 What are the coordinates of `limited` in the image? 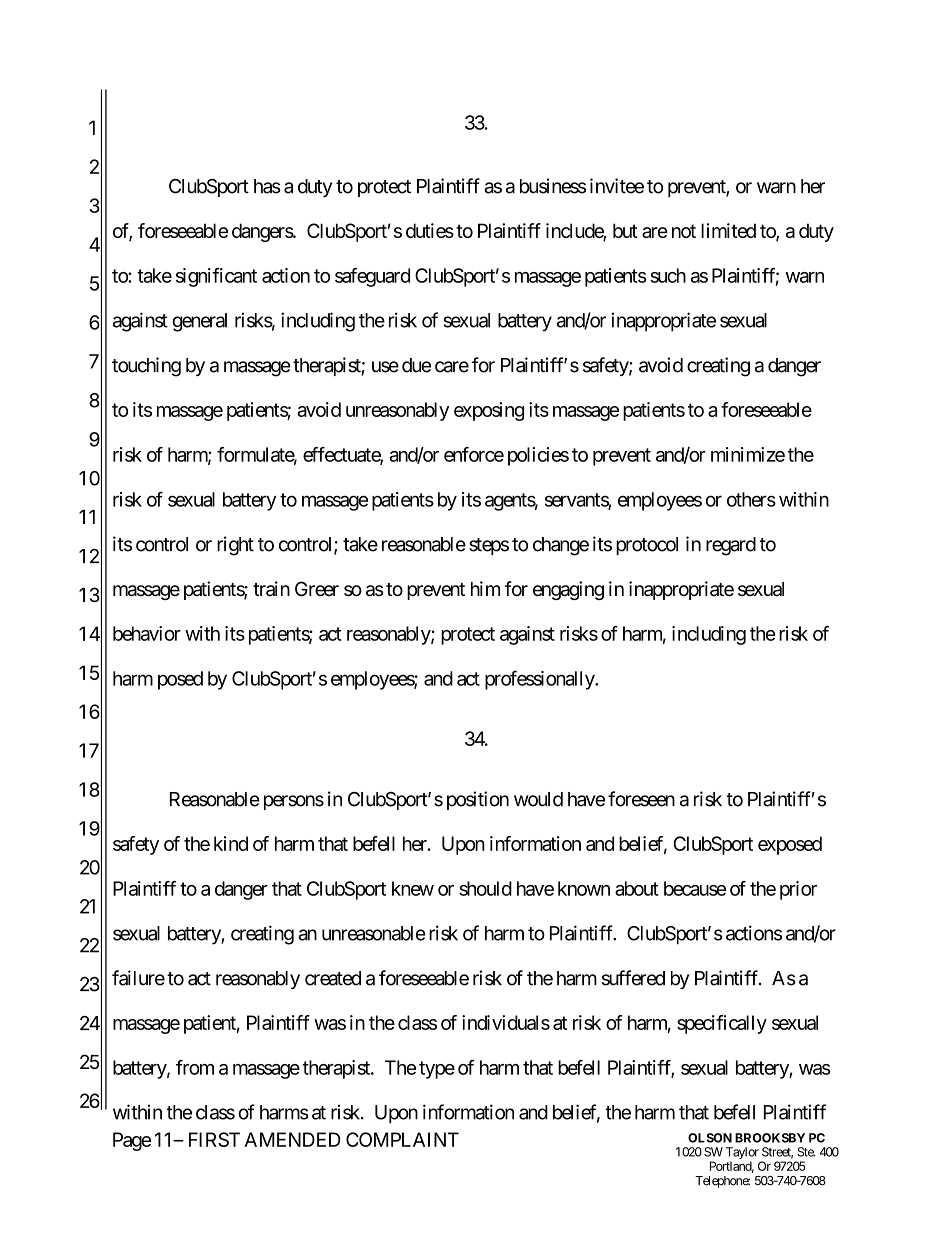 It's located at (728, 230).
